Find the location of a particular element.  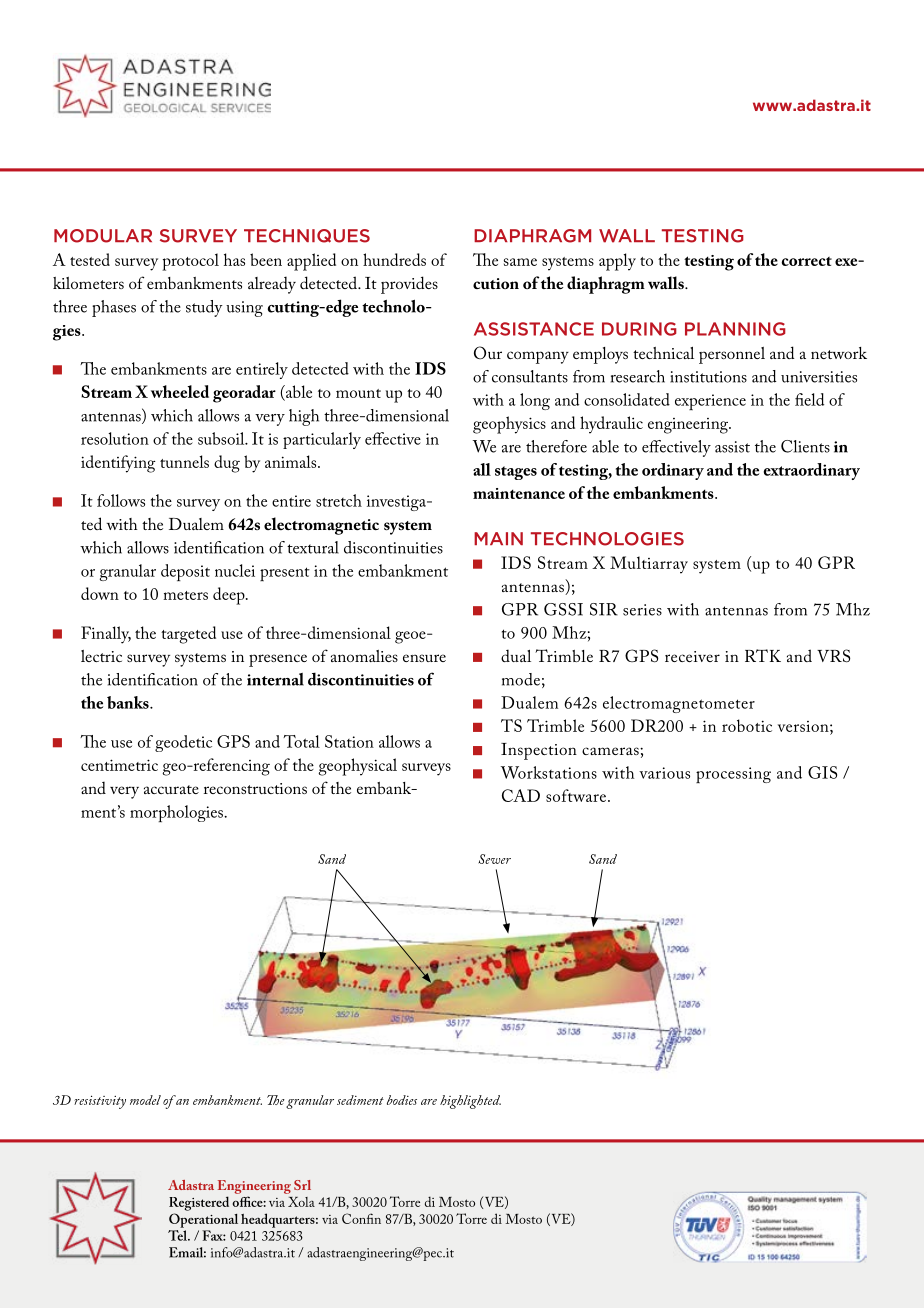

processing is located at coordinates (733, 775).
